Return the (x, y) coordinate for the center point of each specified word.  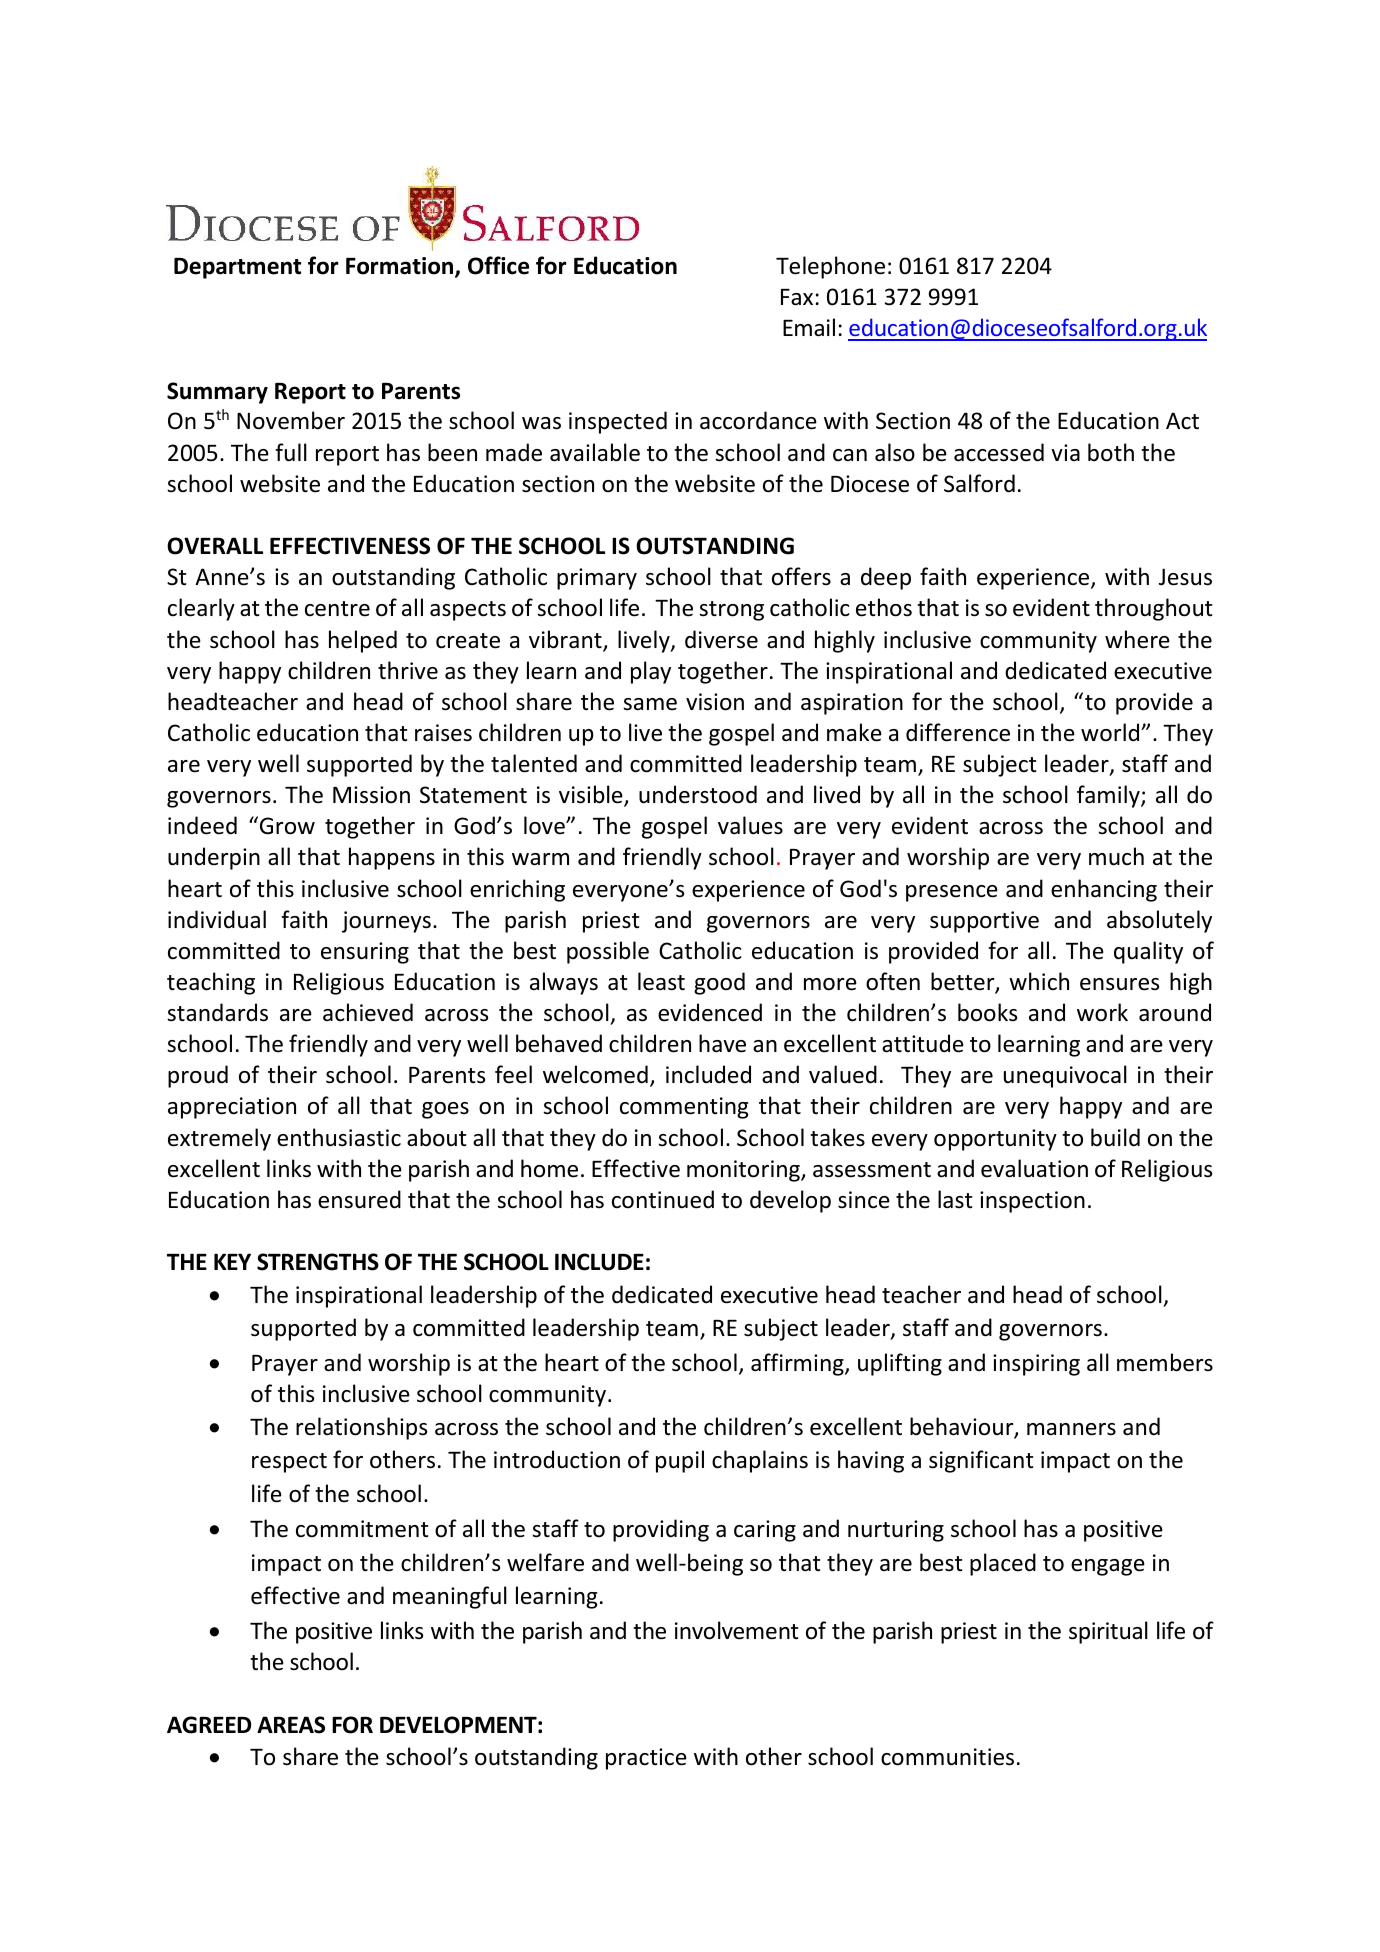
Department (237, 268)
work (1102, 1012)
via (1065, 452)
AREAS (291, 1725)
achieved (368, 1012)
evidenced (710, 1012)
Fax (797, 297)
